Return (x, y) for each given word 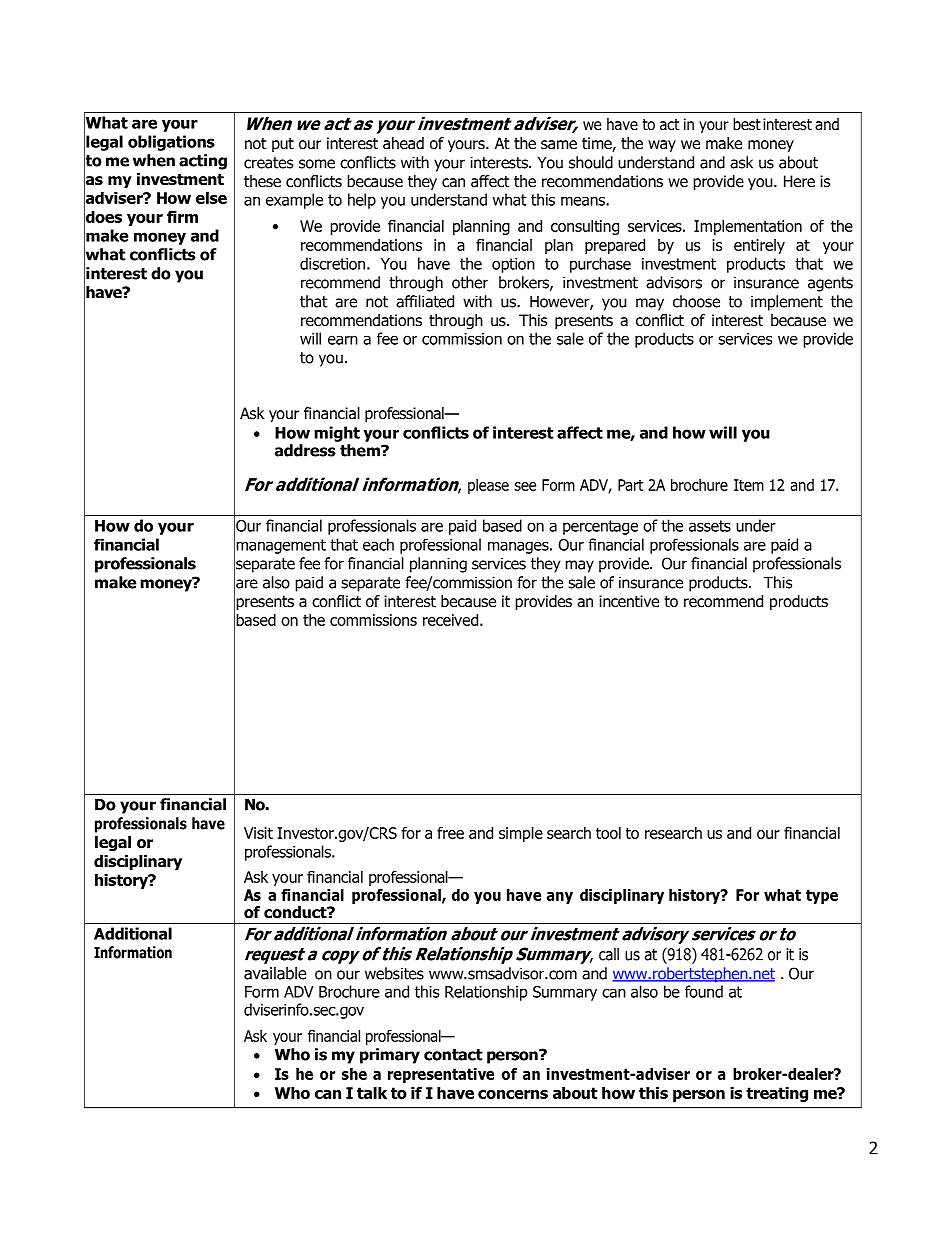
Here (799, 181)
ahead (403, 143)
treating (777, 1094)
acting (203, 162)
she (354, 1074)
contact (453, 1055)
